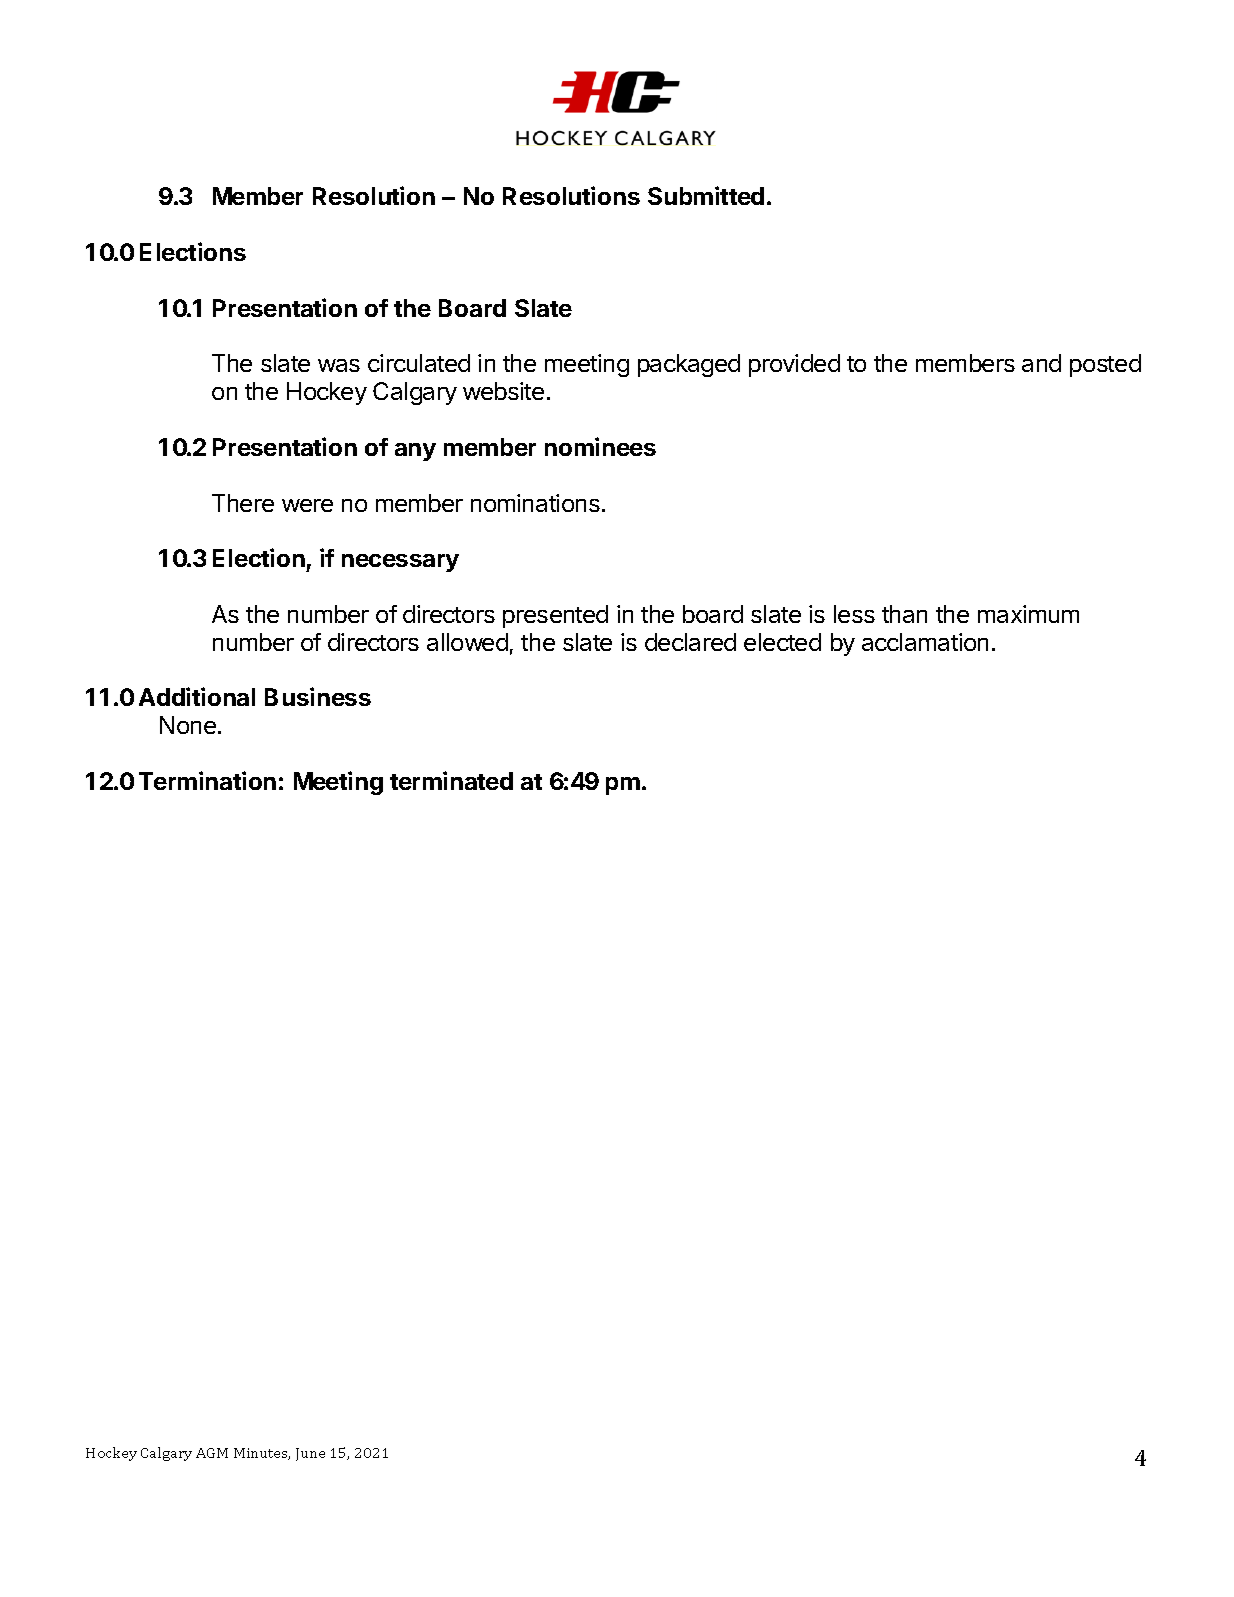  What do you see at coordinates (1041, 363) in the document?
I see `and` at bounding box center [1041, 363].
